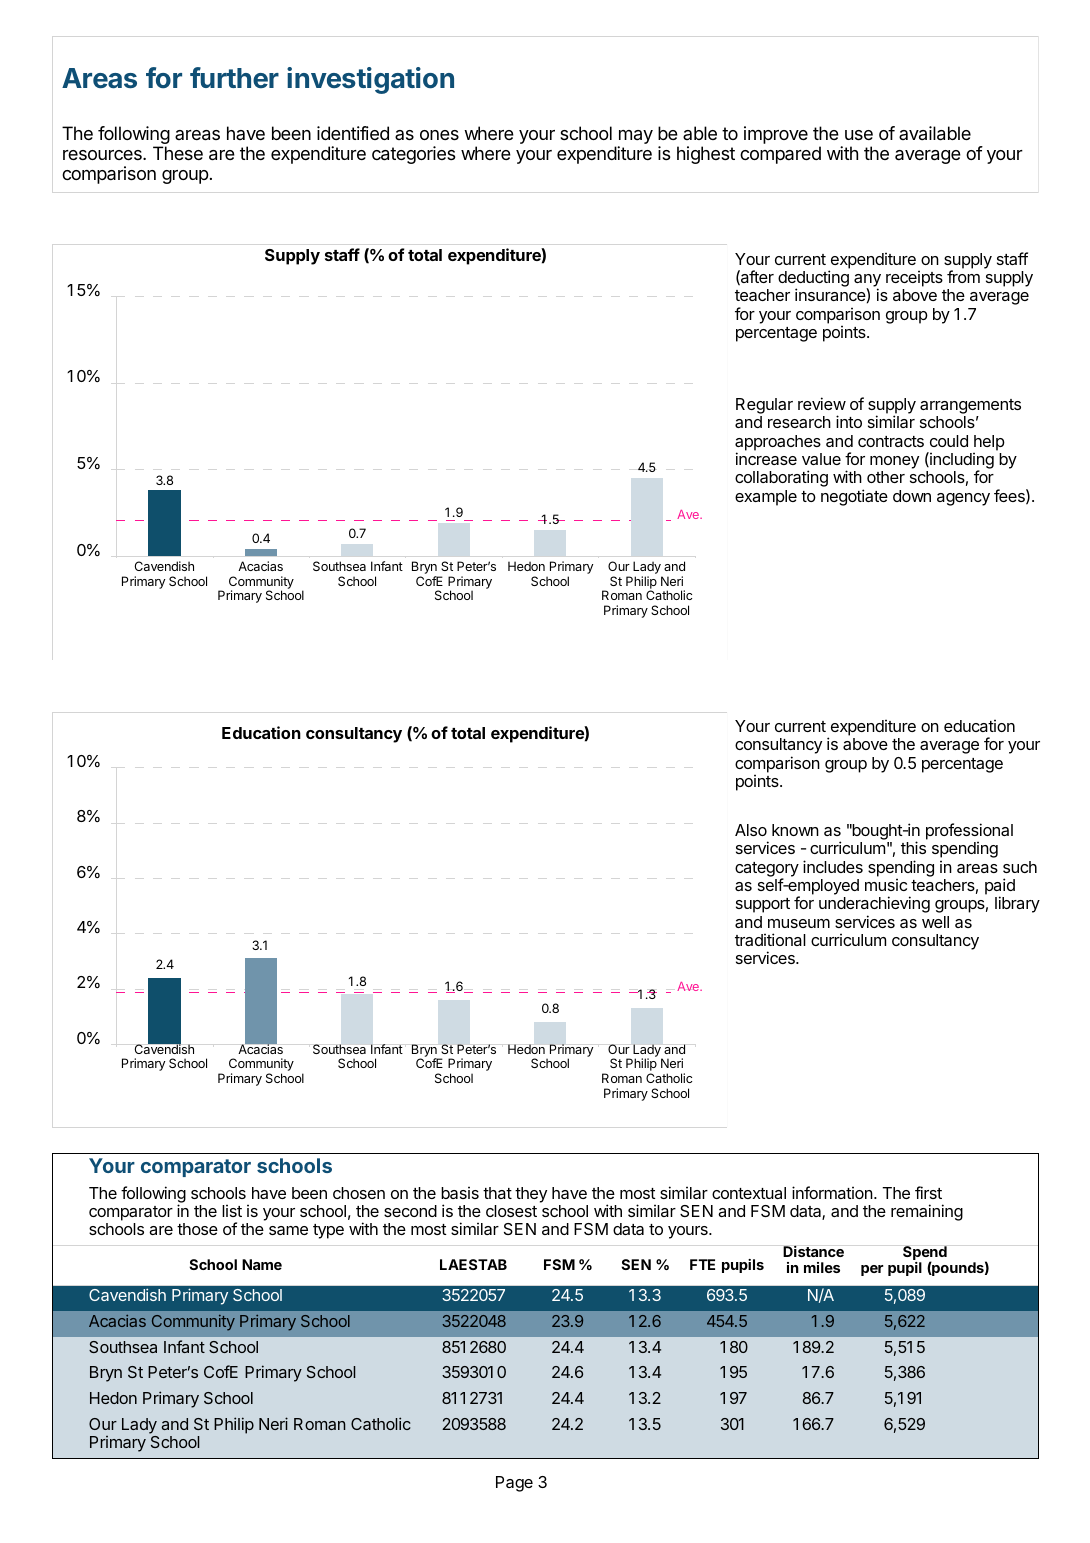 Image resolution: width=1090 pixels, height=1543 pixels. Describe the element at coordinates (262, 1264) in the page. I see `Name` at that location.
